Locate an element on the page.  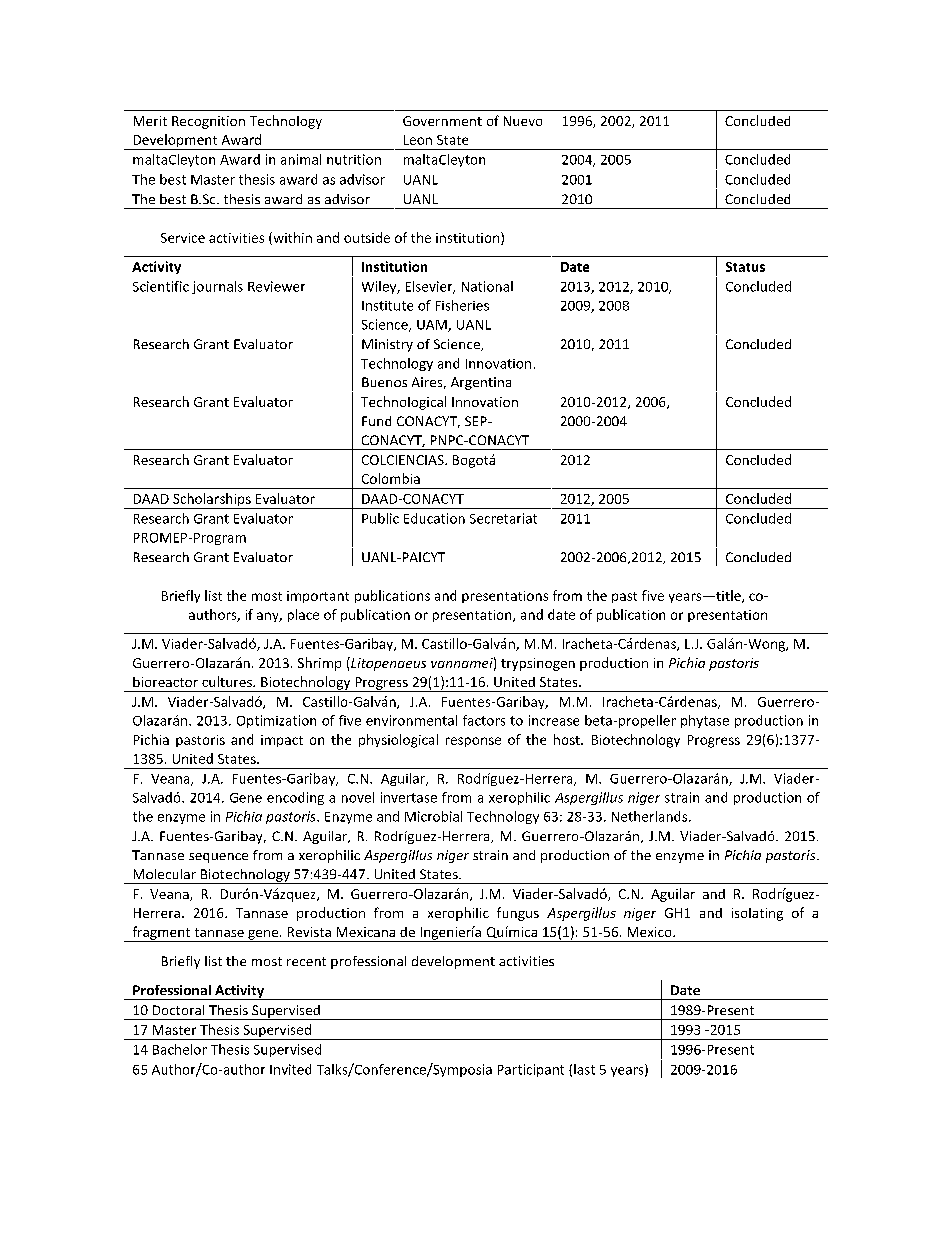
sequence is located at coordinates (218, 858).
